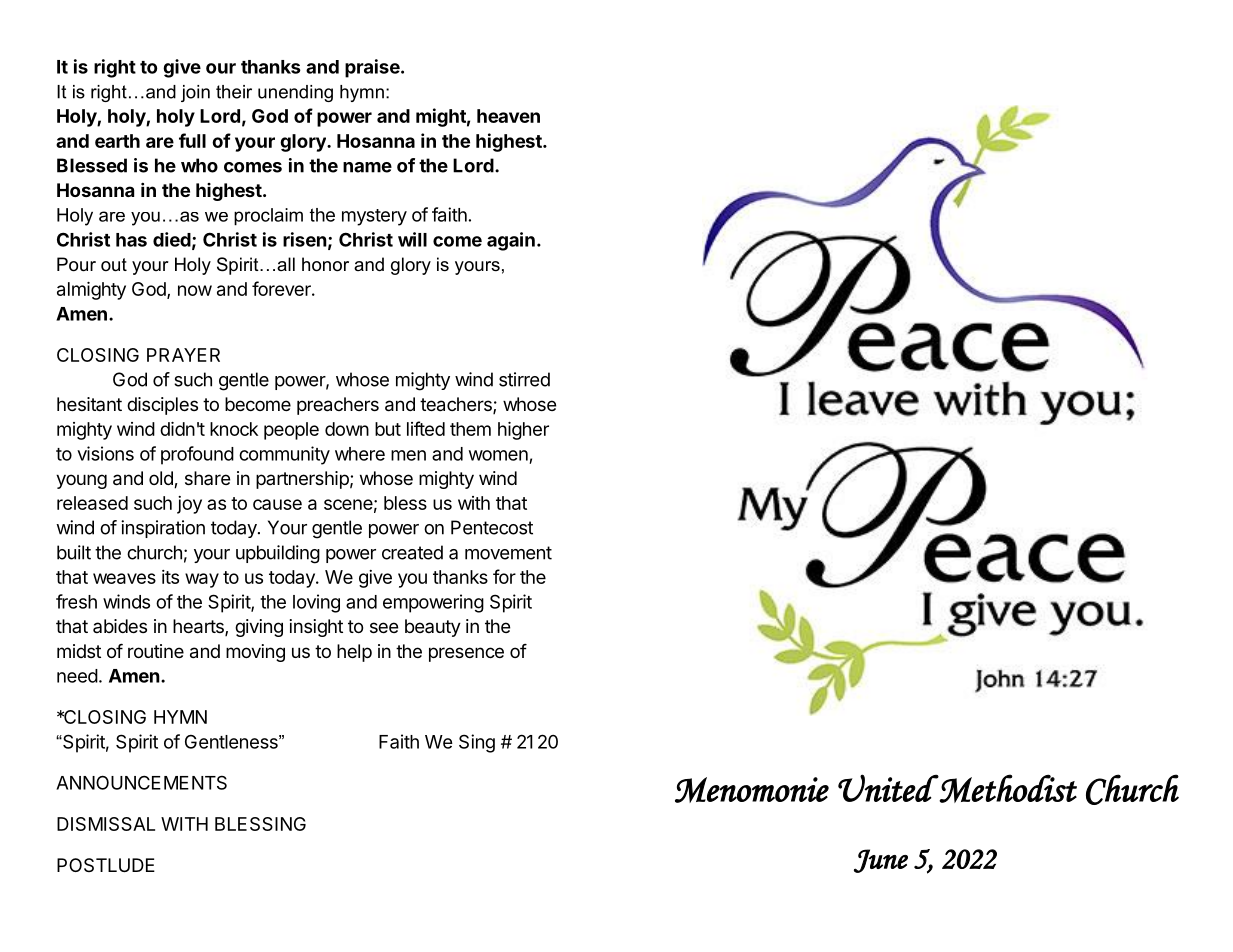  Describe the element at coordinates (523, 431) in the image. I see `higher` at that location.
